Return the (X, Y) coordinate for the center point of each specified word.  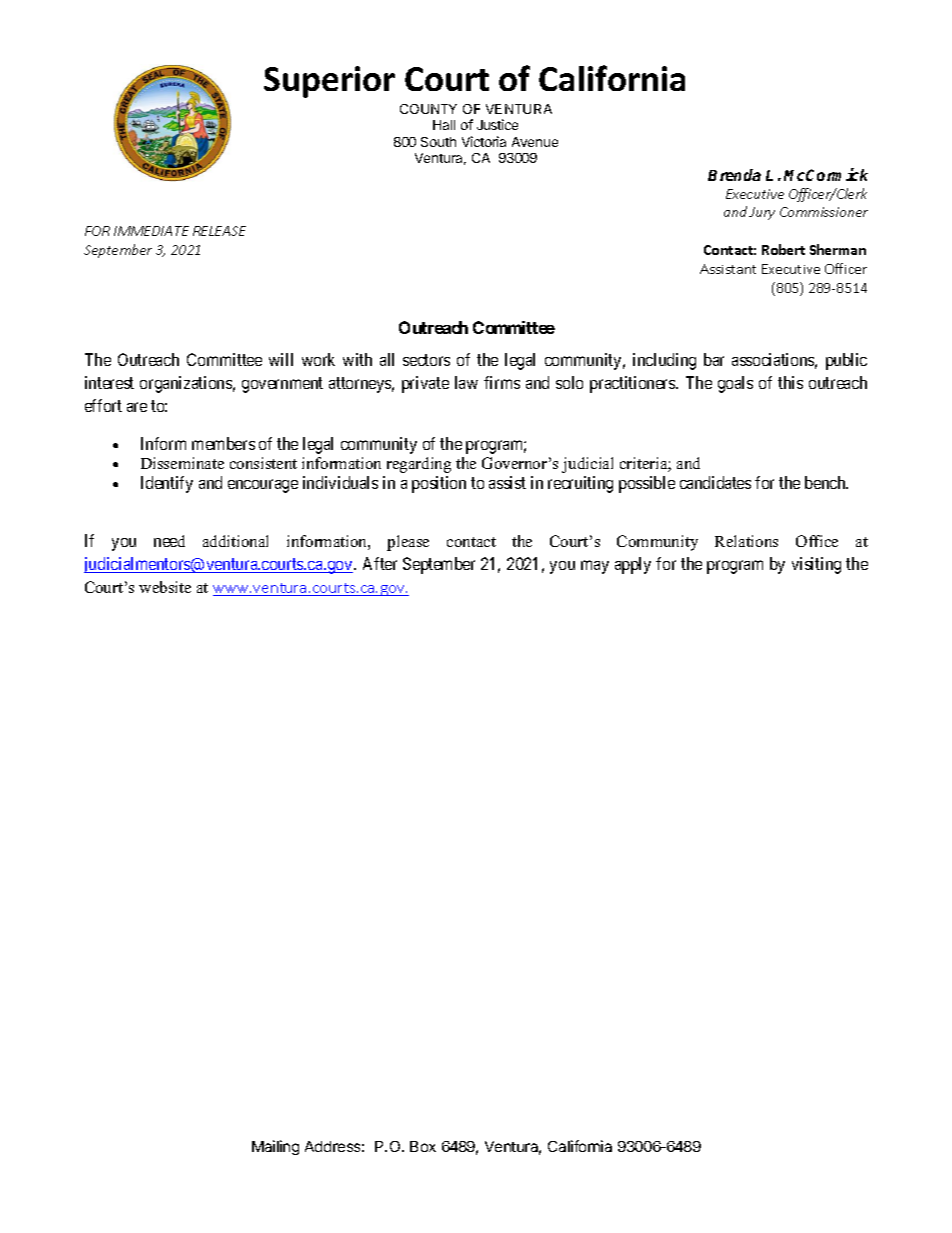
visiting (816, 565)
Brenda (734, 175)
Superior (329, 82)
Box (423, 1146)
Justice (497, 124)
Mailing (275, 1147)
